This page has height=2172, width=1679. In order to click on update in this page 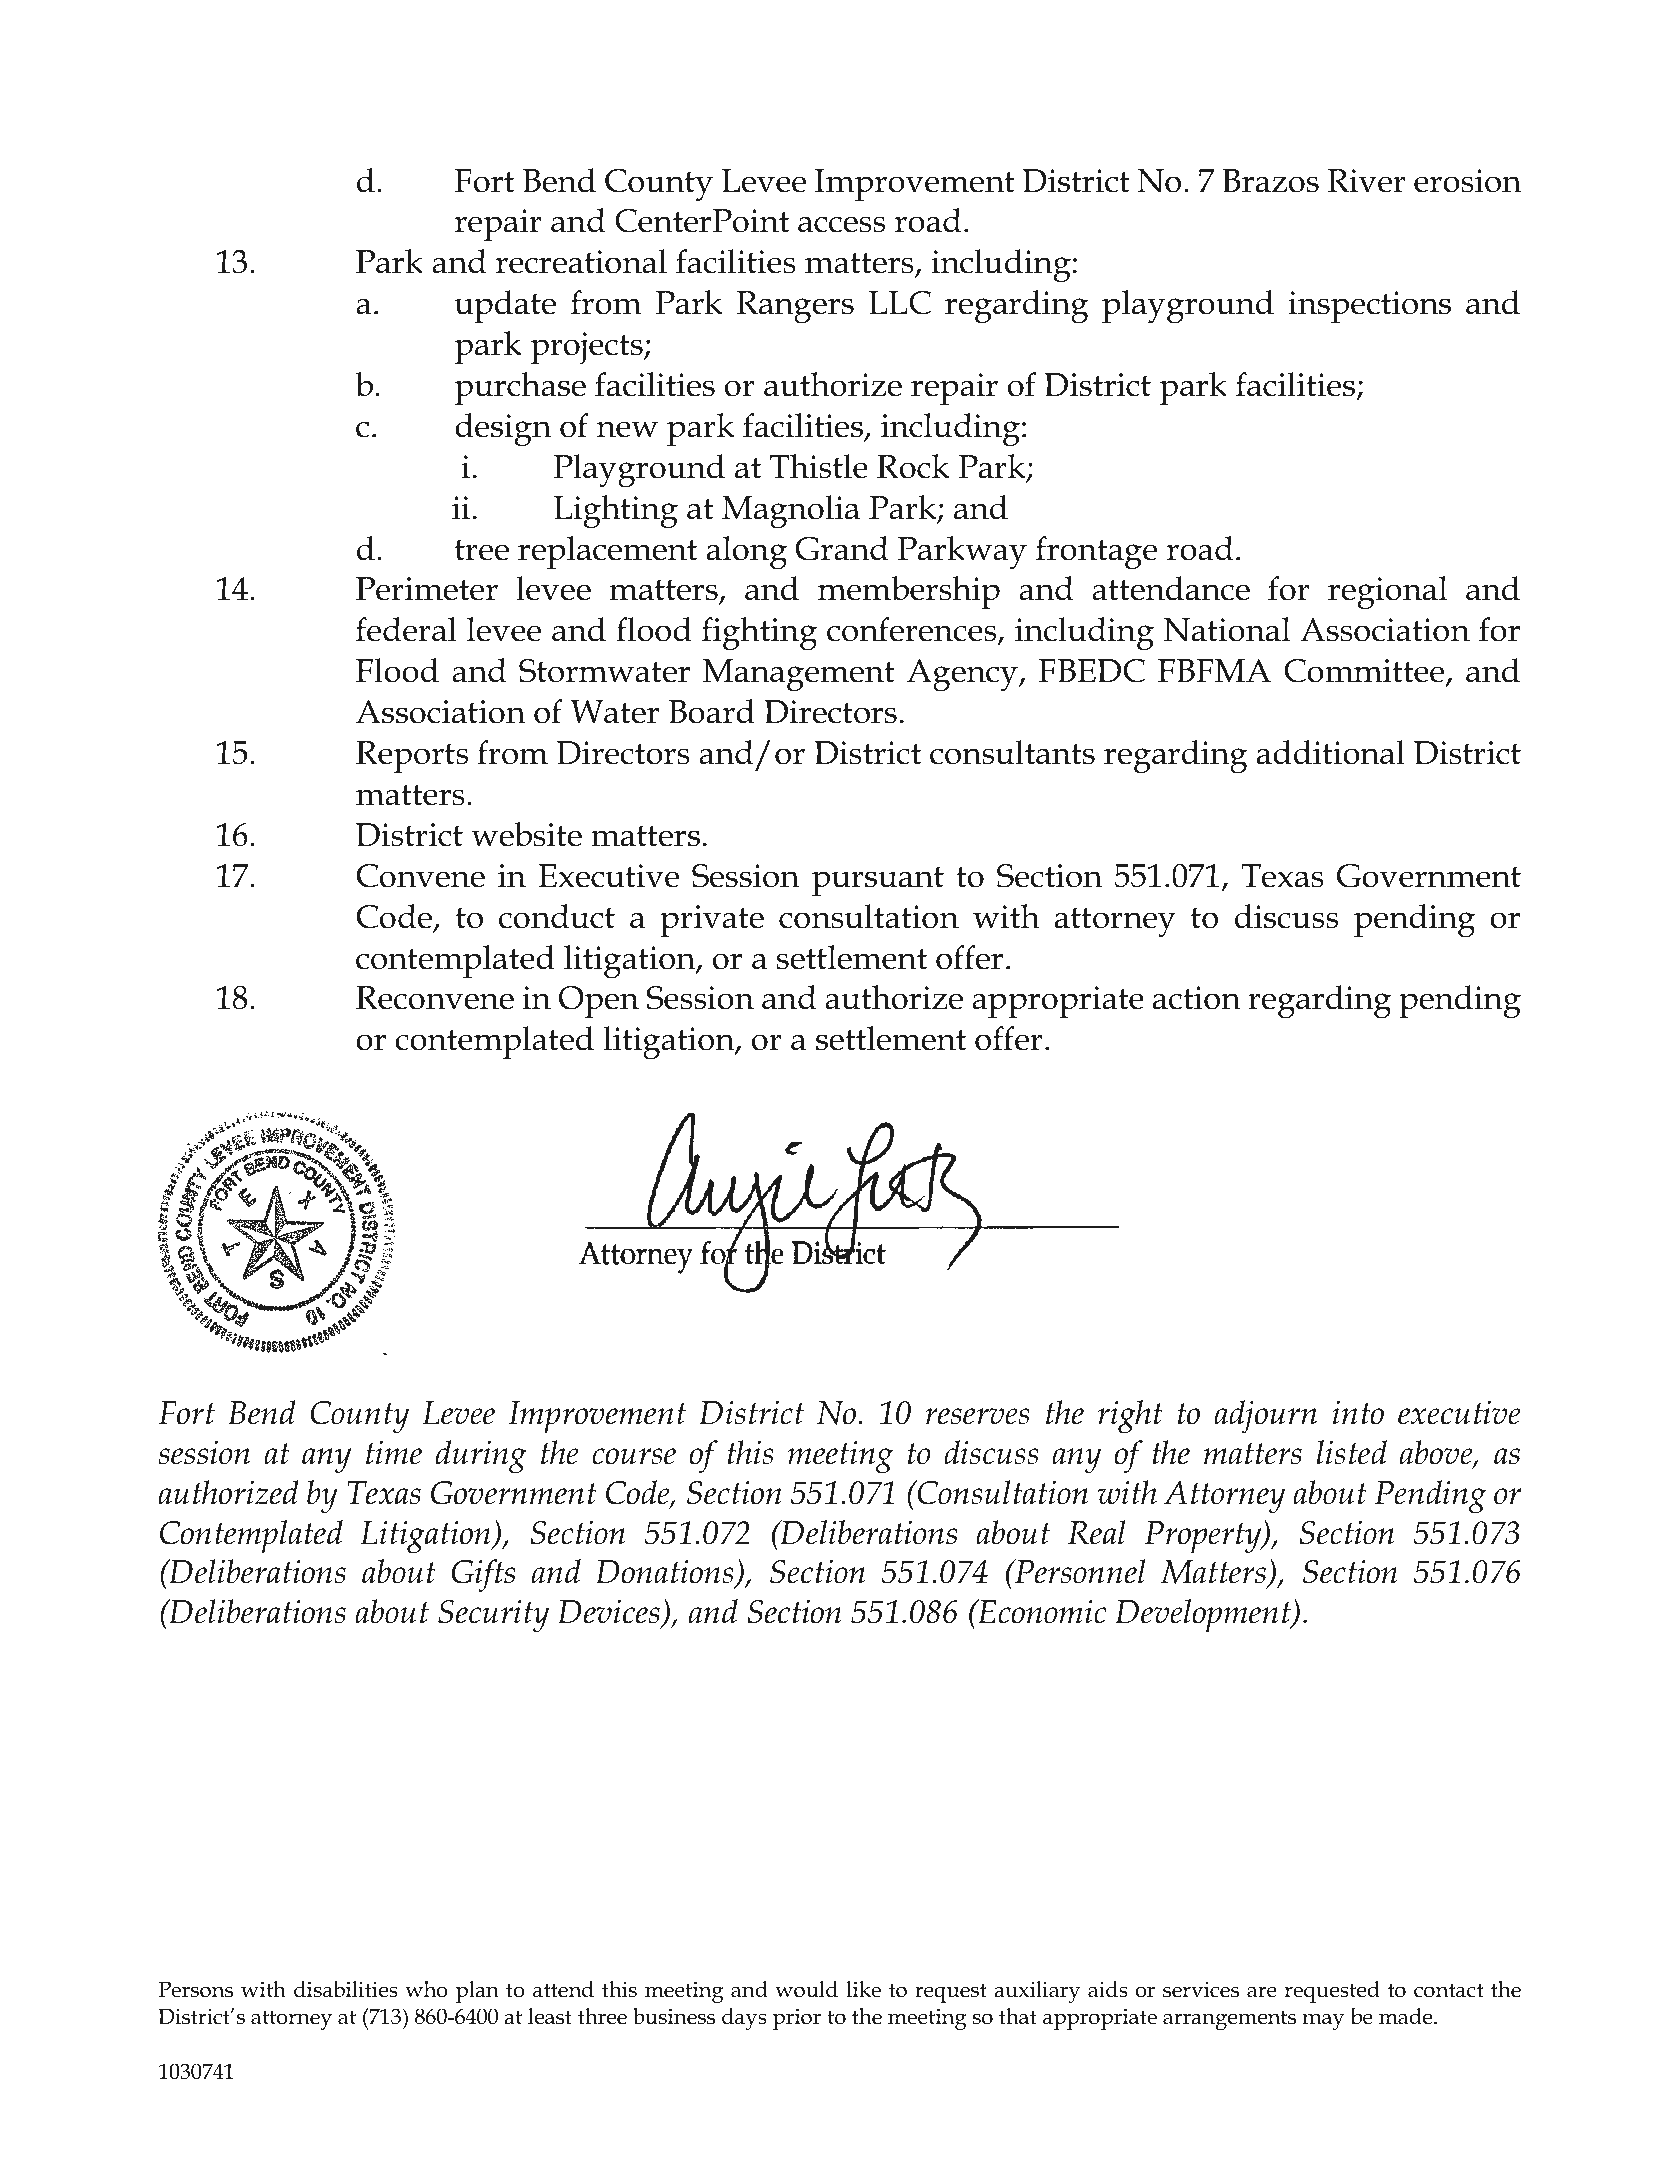, I will do `click(505, 306)`.
